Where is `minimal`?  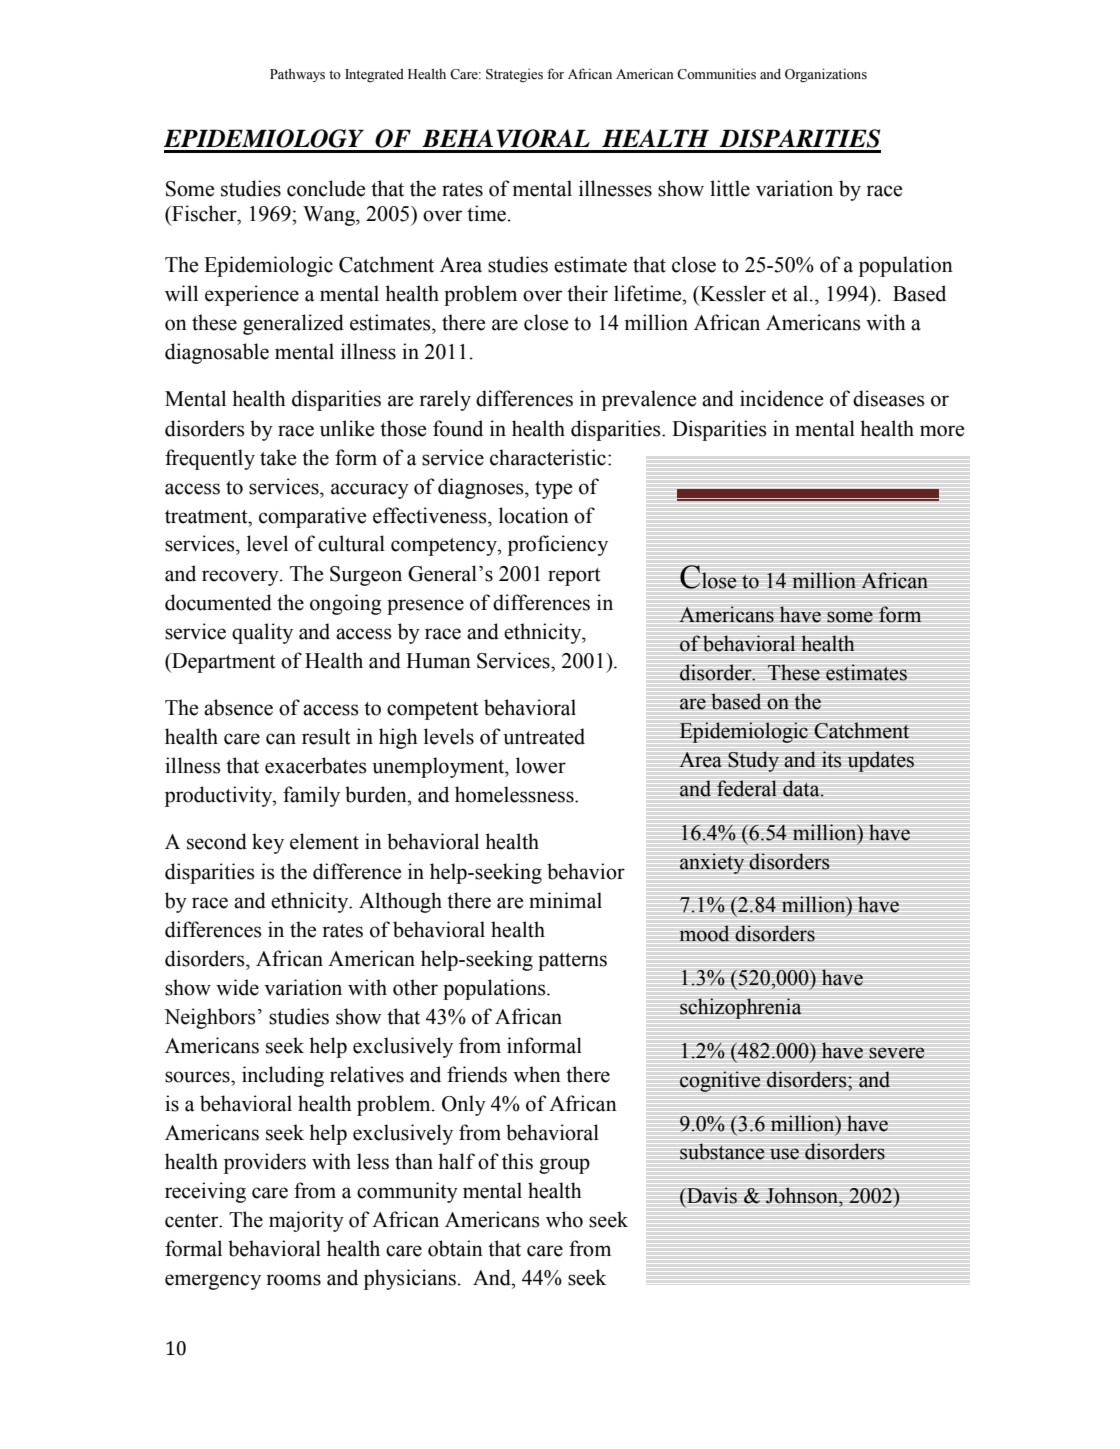
minimal is located at coordinates (565, 900).
